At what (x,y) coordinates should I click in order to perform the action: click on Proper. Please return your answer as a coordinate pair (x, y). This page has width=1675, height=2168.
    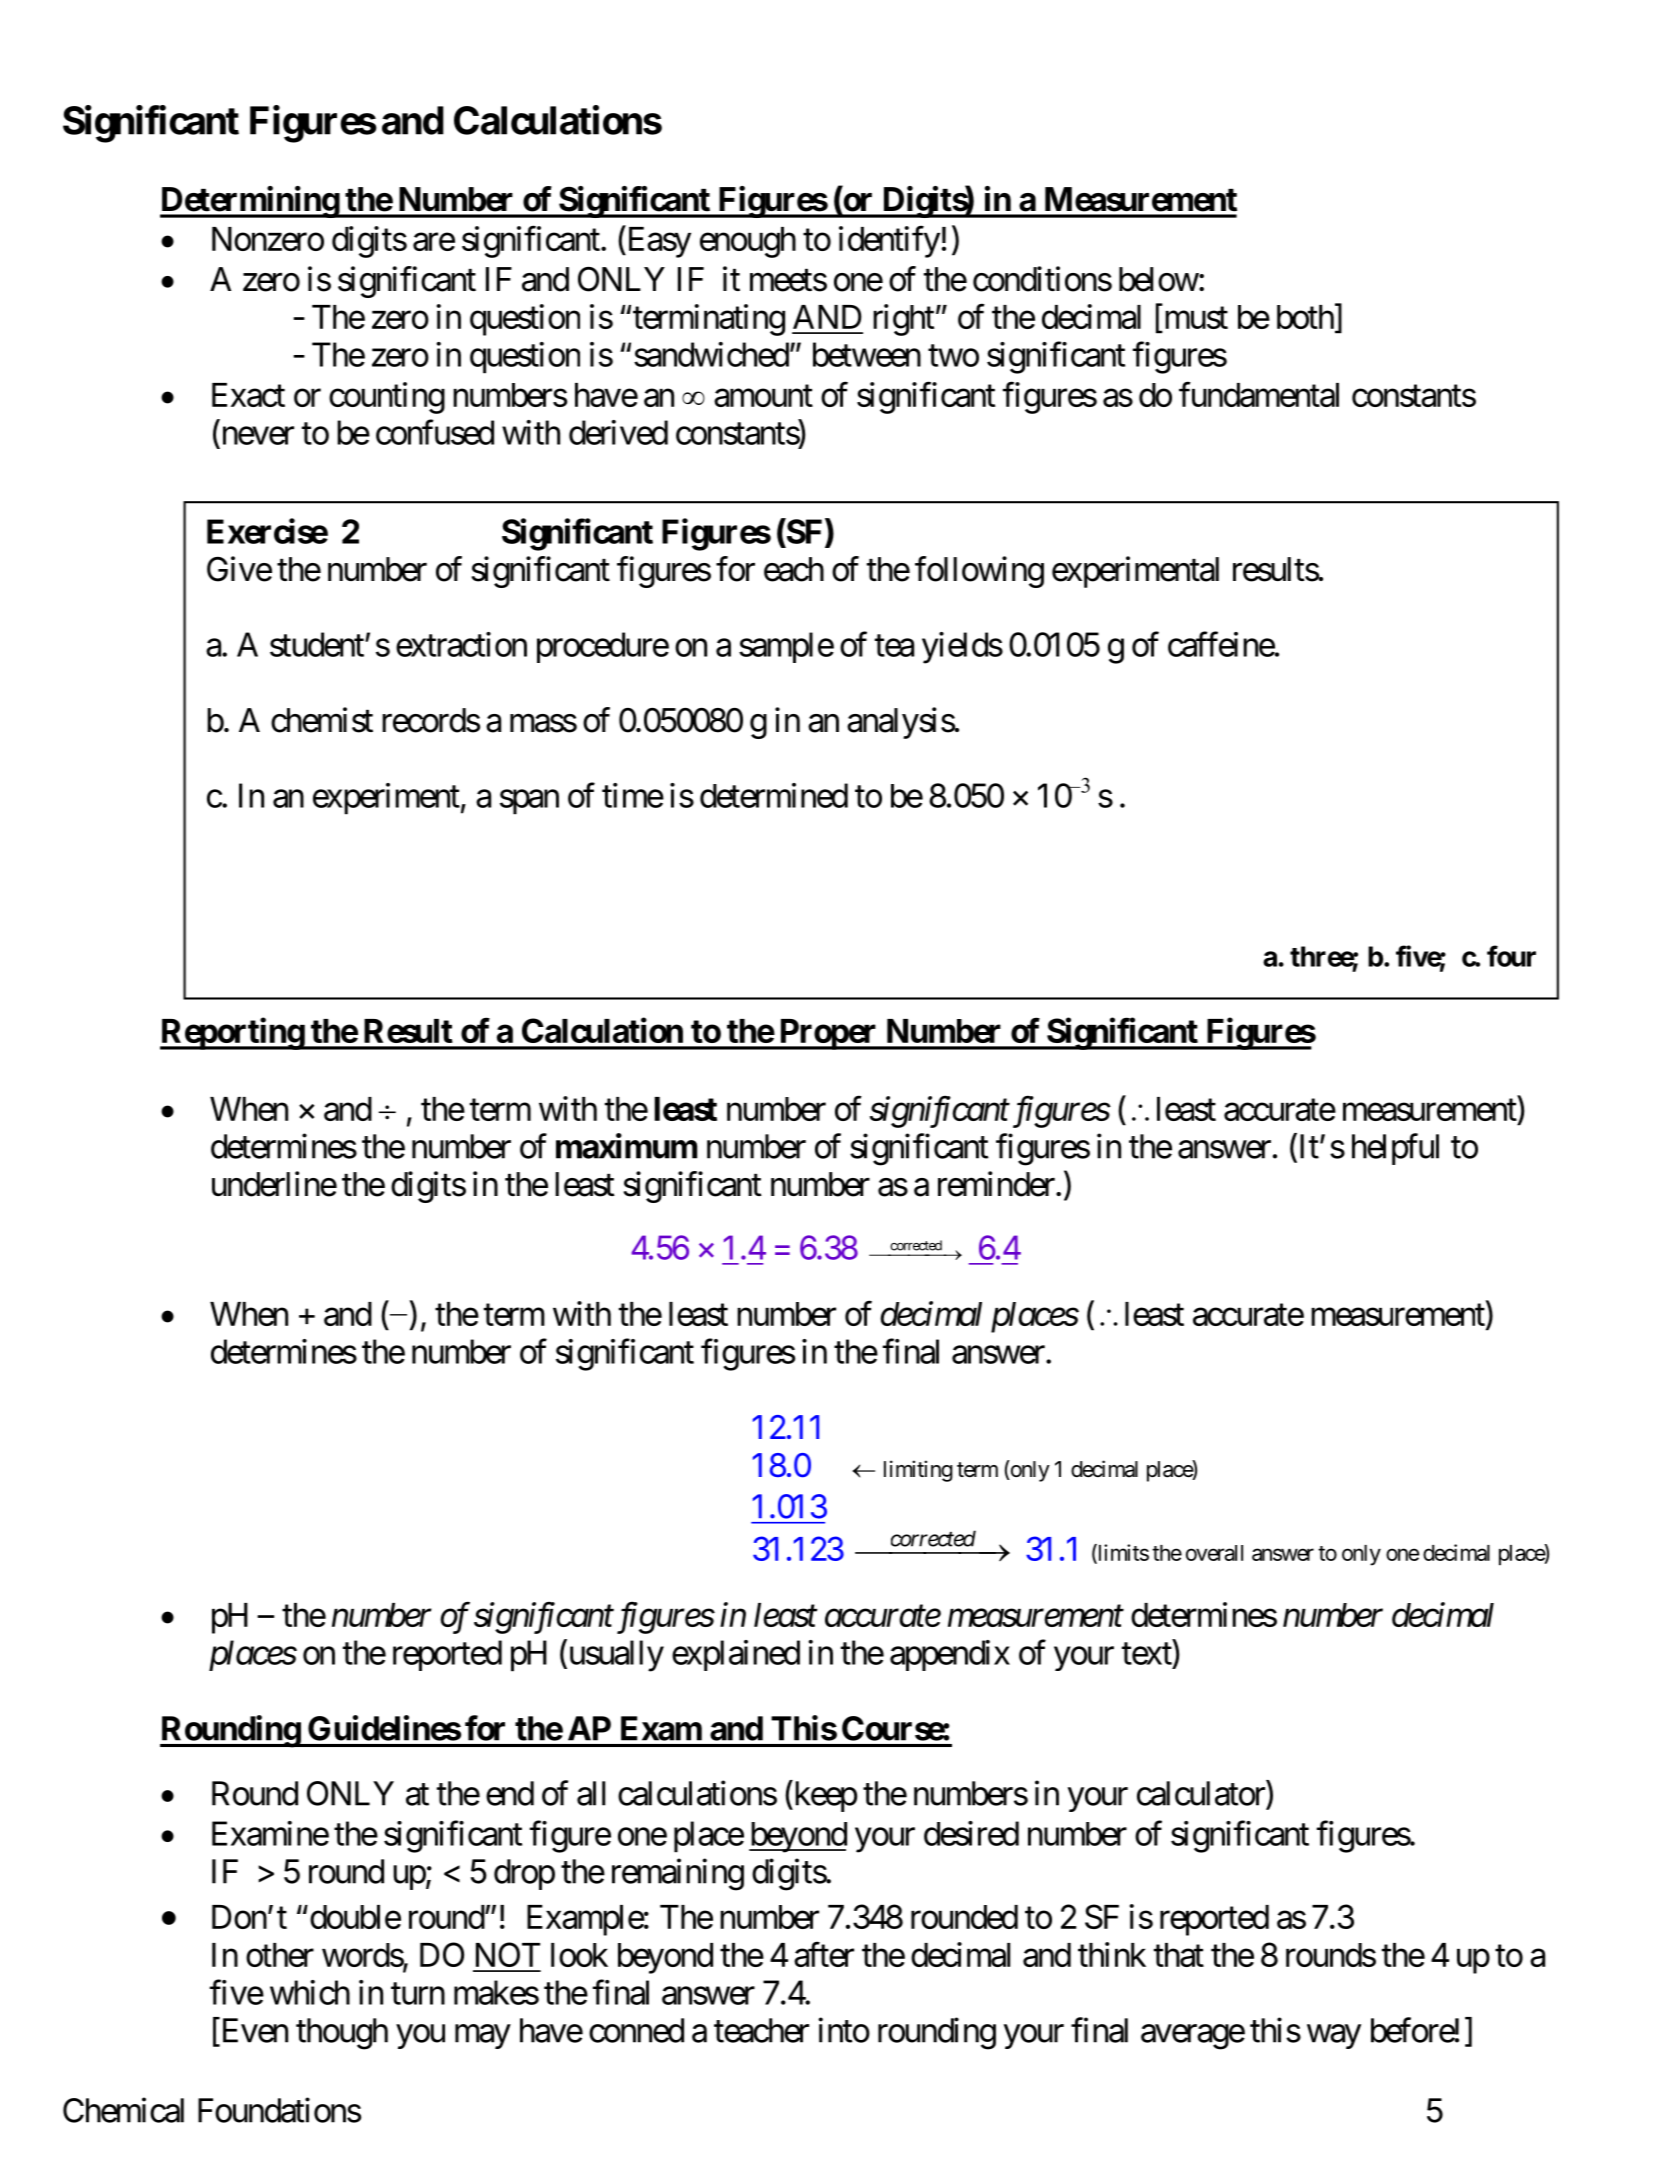
    Looking at the image, I should click on (828, 1034).
